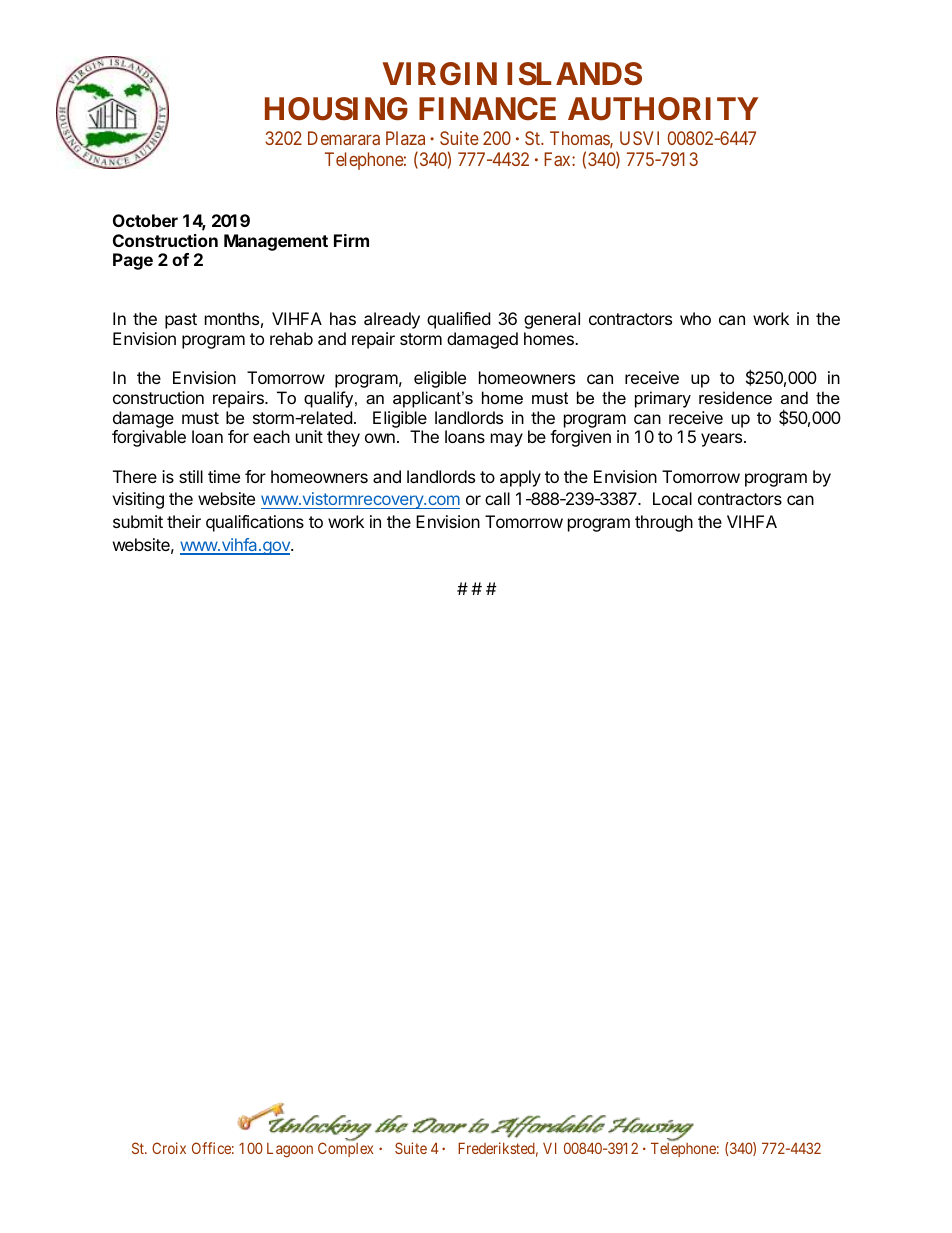 The image size is (952, 1233). I want to click on HOUSING, so click(336, 109).
